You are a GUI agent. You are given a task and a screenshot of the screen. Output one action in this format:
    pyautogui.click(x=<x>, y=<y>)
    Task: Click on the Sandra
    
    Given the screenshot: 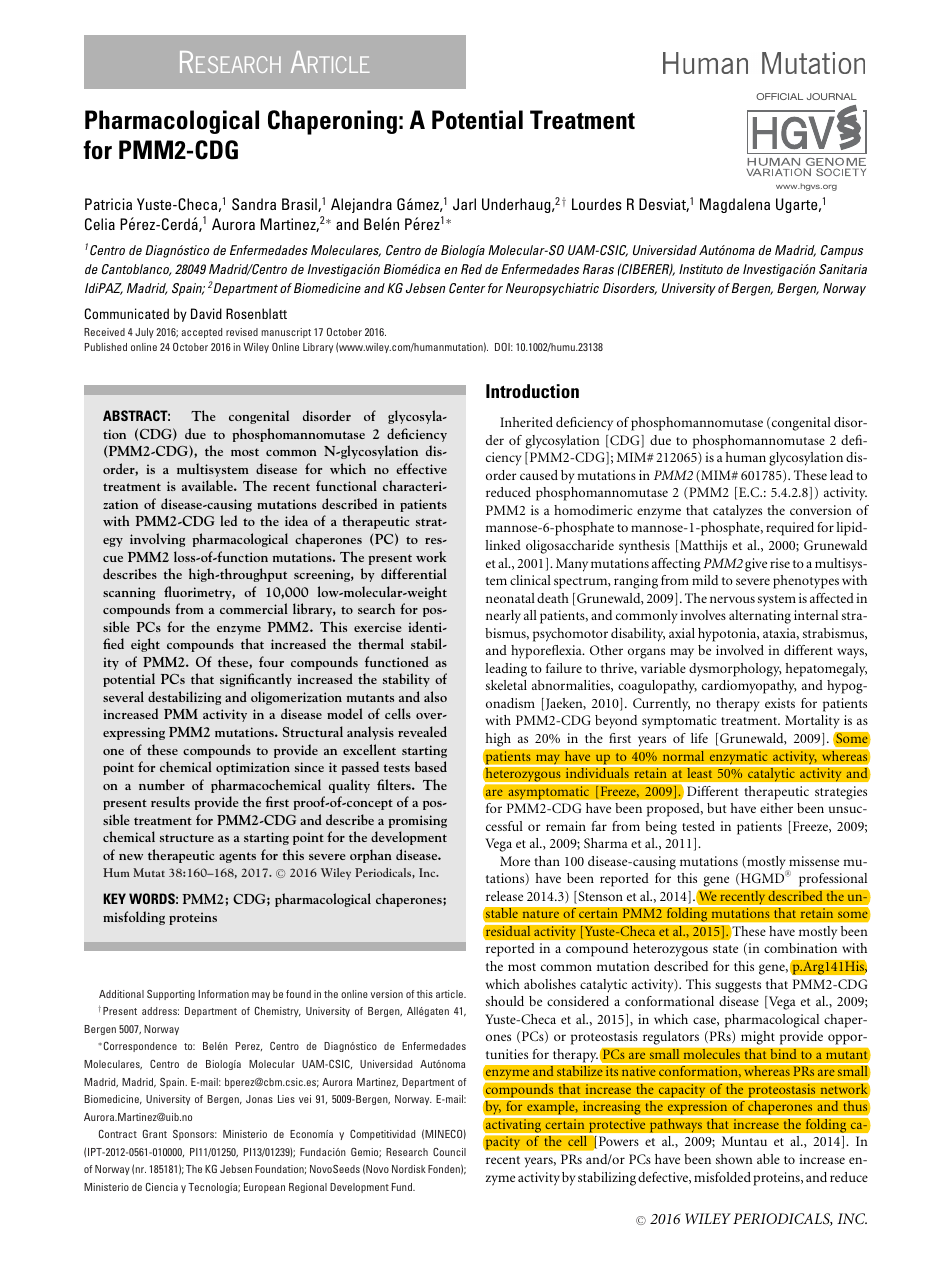 What is the action you would take?
    pyautogui.click(x=254, y=204)
